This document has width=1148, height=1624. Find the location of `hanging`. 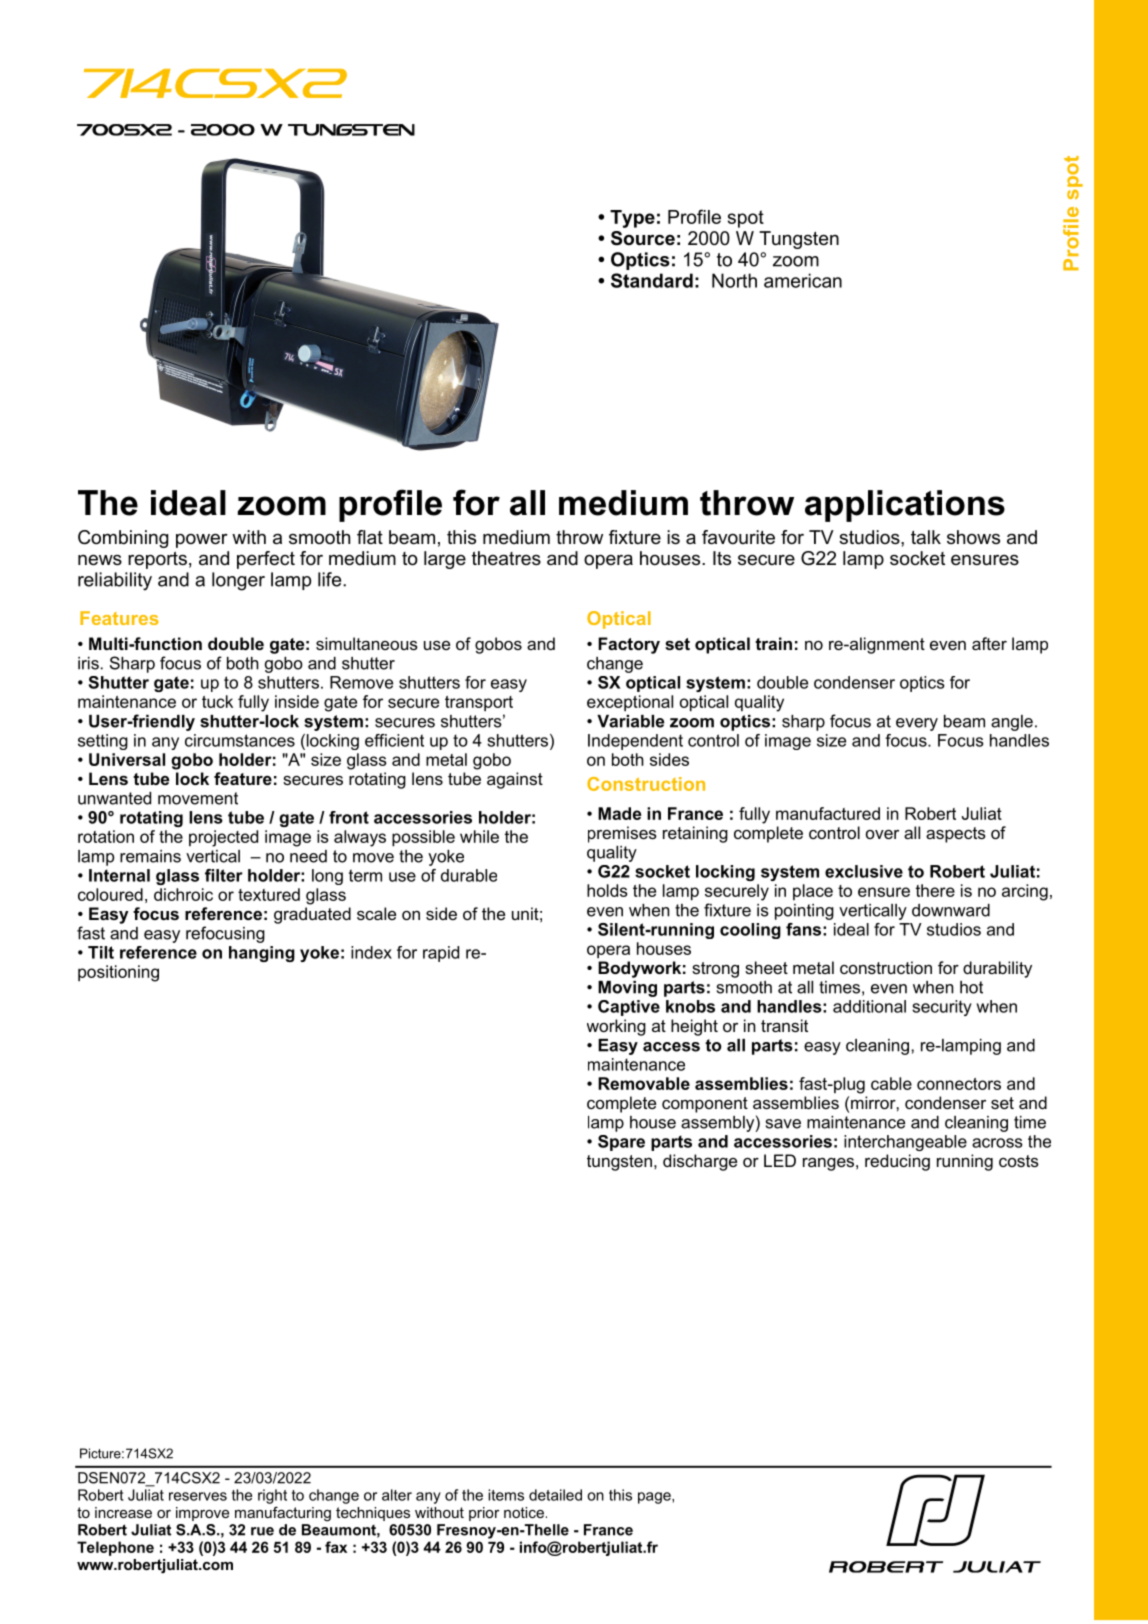

hanging is located at coordinates (262, 954).
